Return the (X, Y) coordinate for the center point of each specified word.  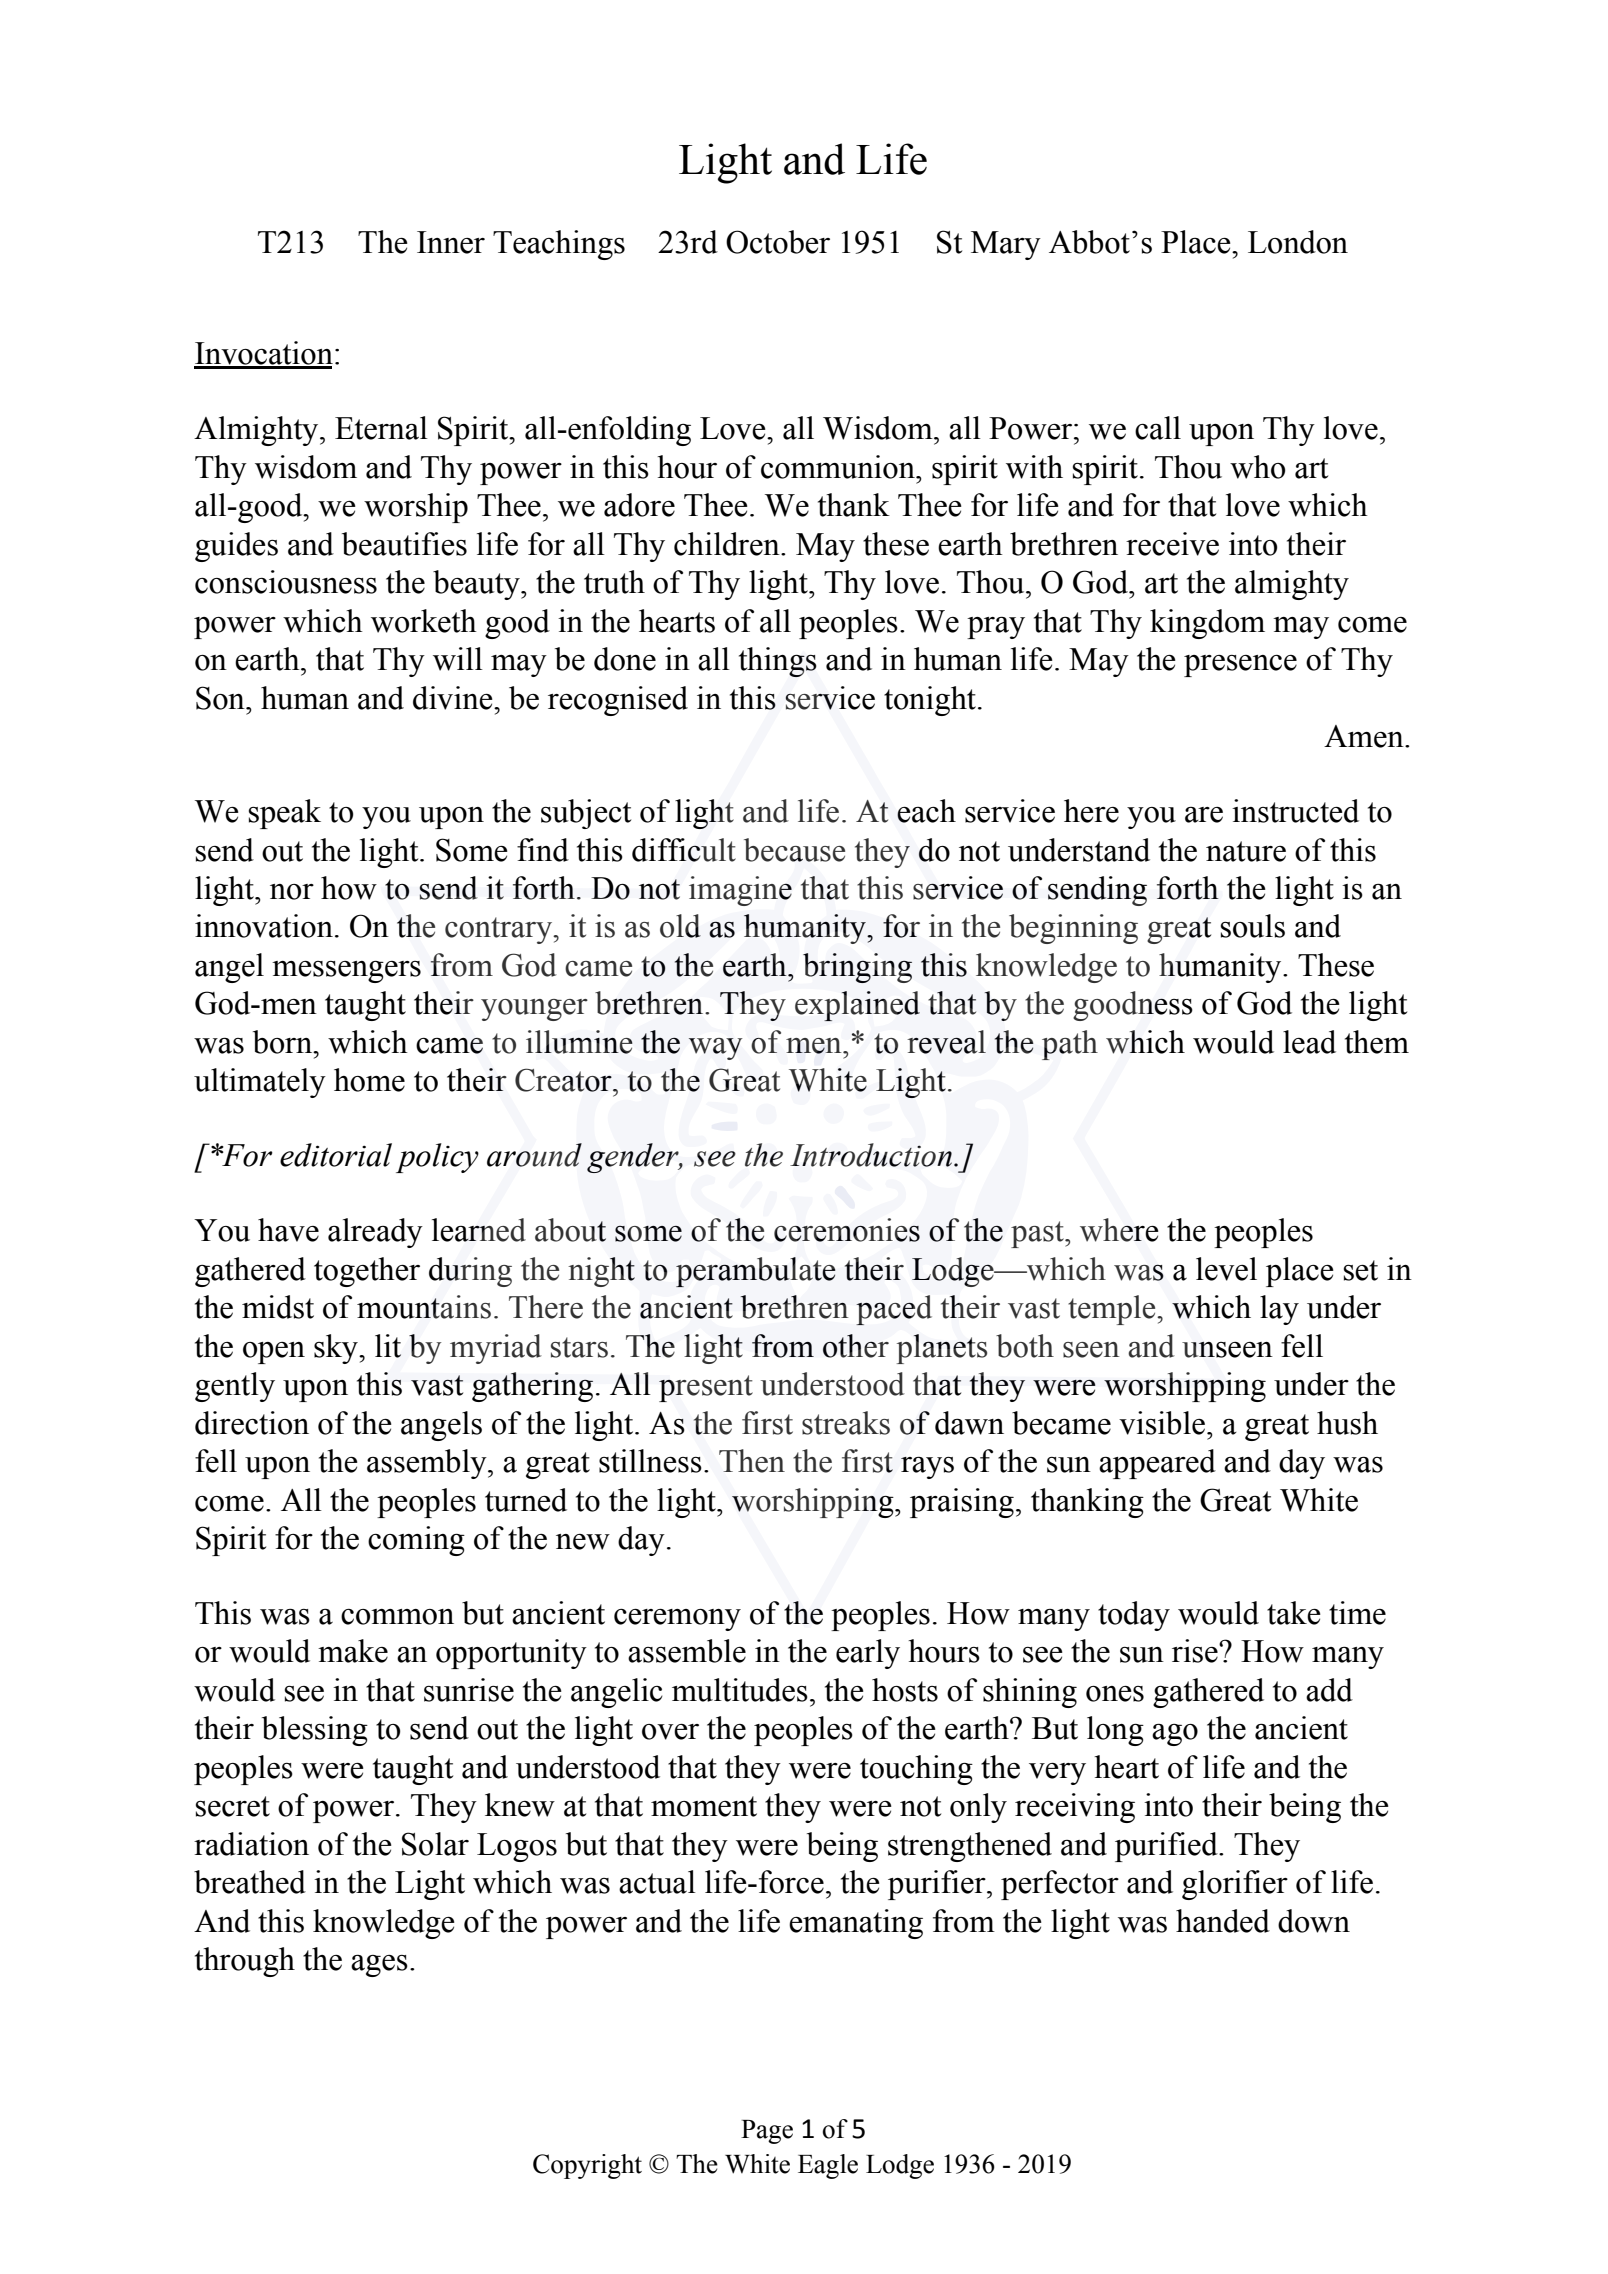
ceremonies (847, 1230)
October (778, 242)
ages (379, 1966)
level (1226, 1269)
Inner (451, 242)
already (375, 1233)
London (1298, 242)
